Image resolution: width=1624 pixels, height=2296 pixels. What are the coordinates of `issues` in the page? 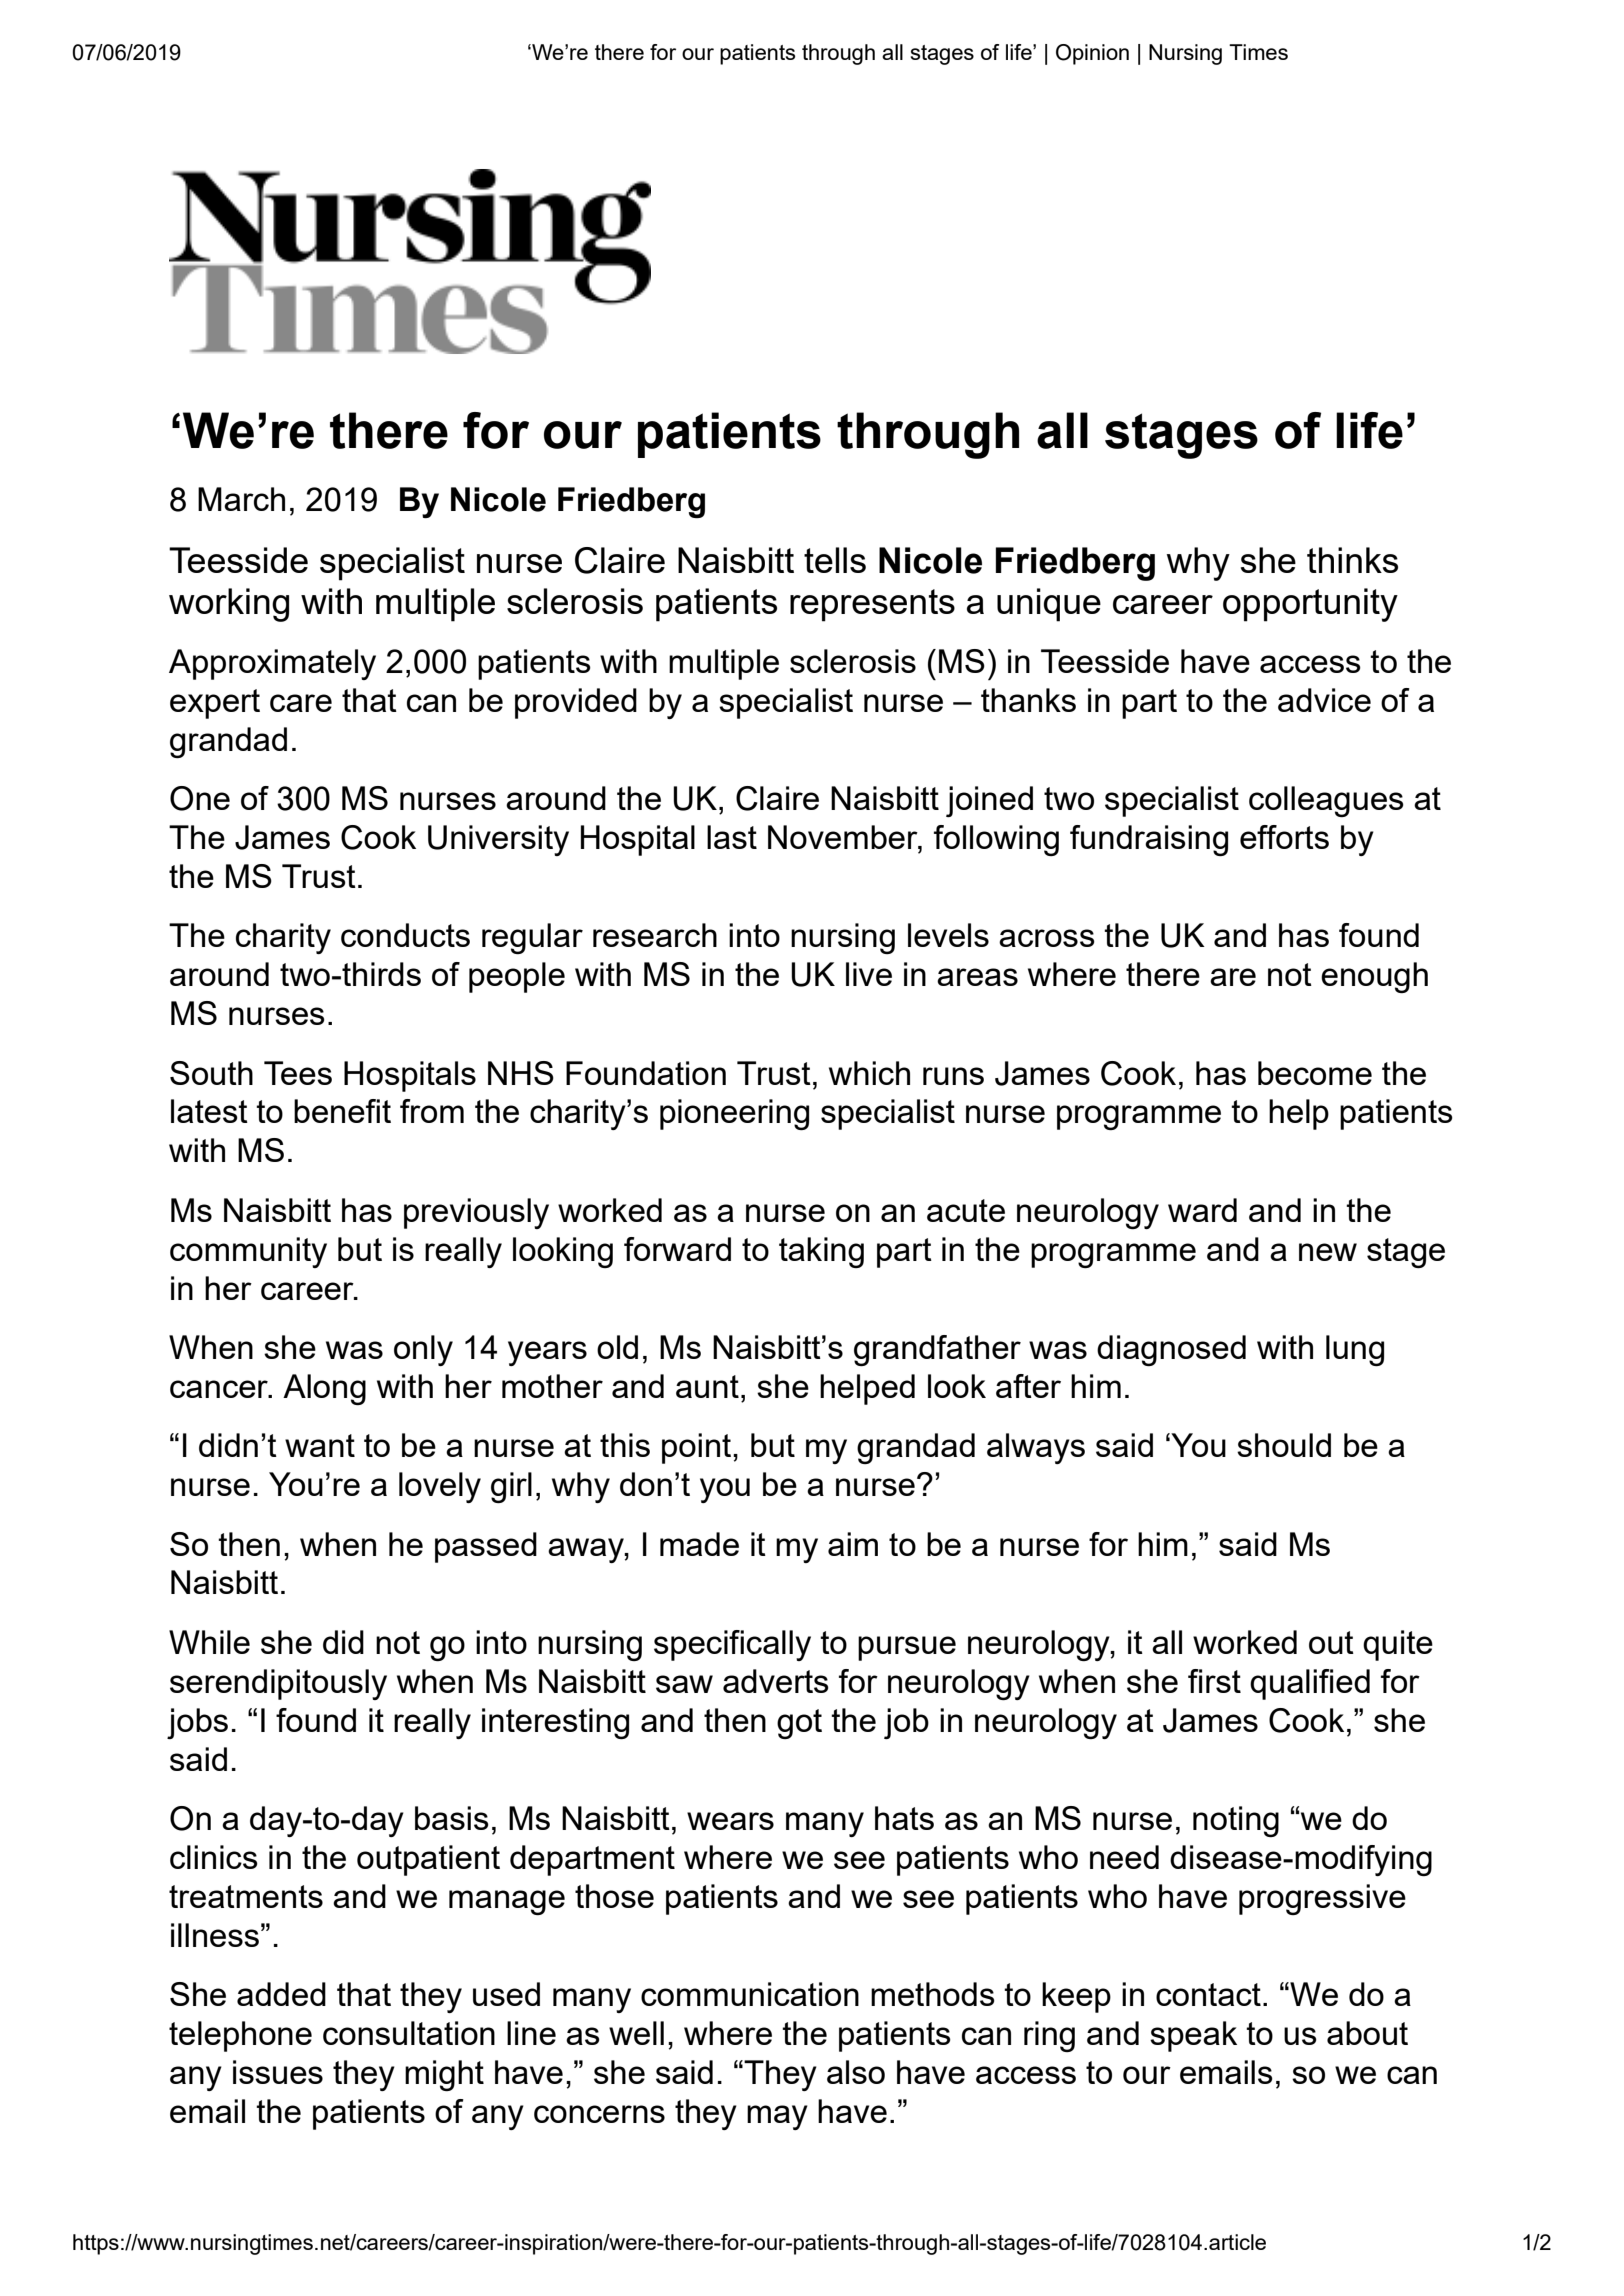 It's located at (278, 2072).
